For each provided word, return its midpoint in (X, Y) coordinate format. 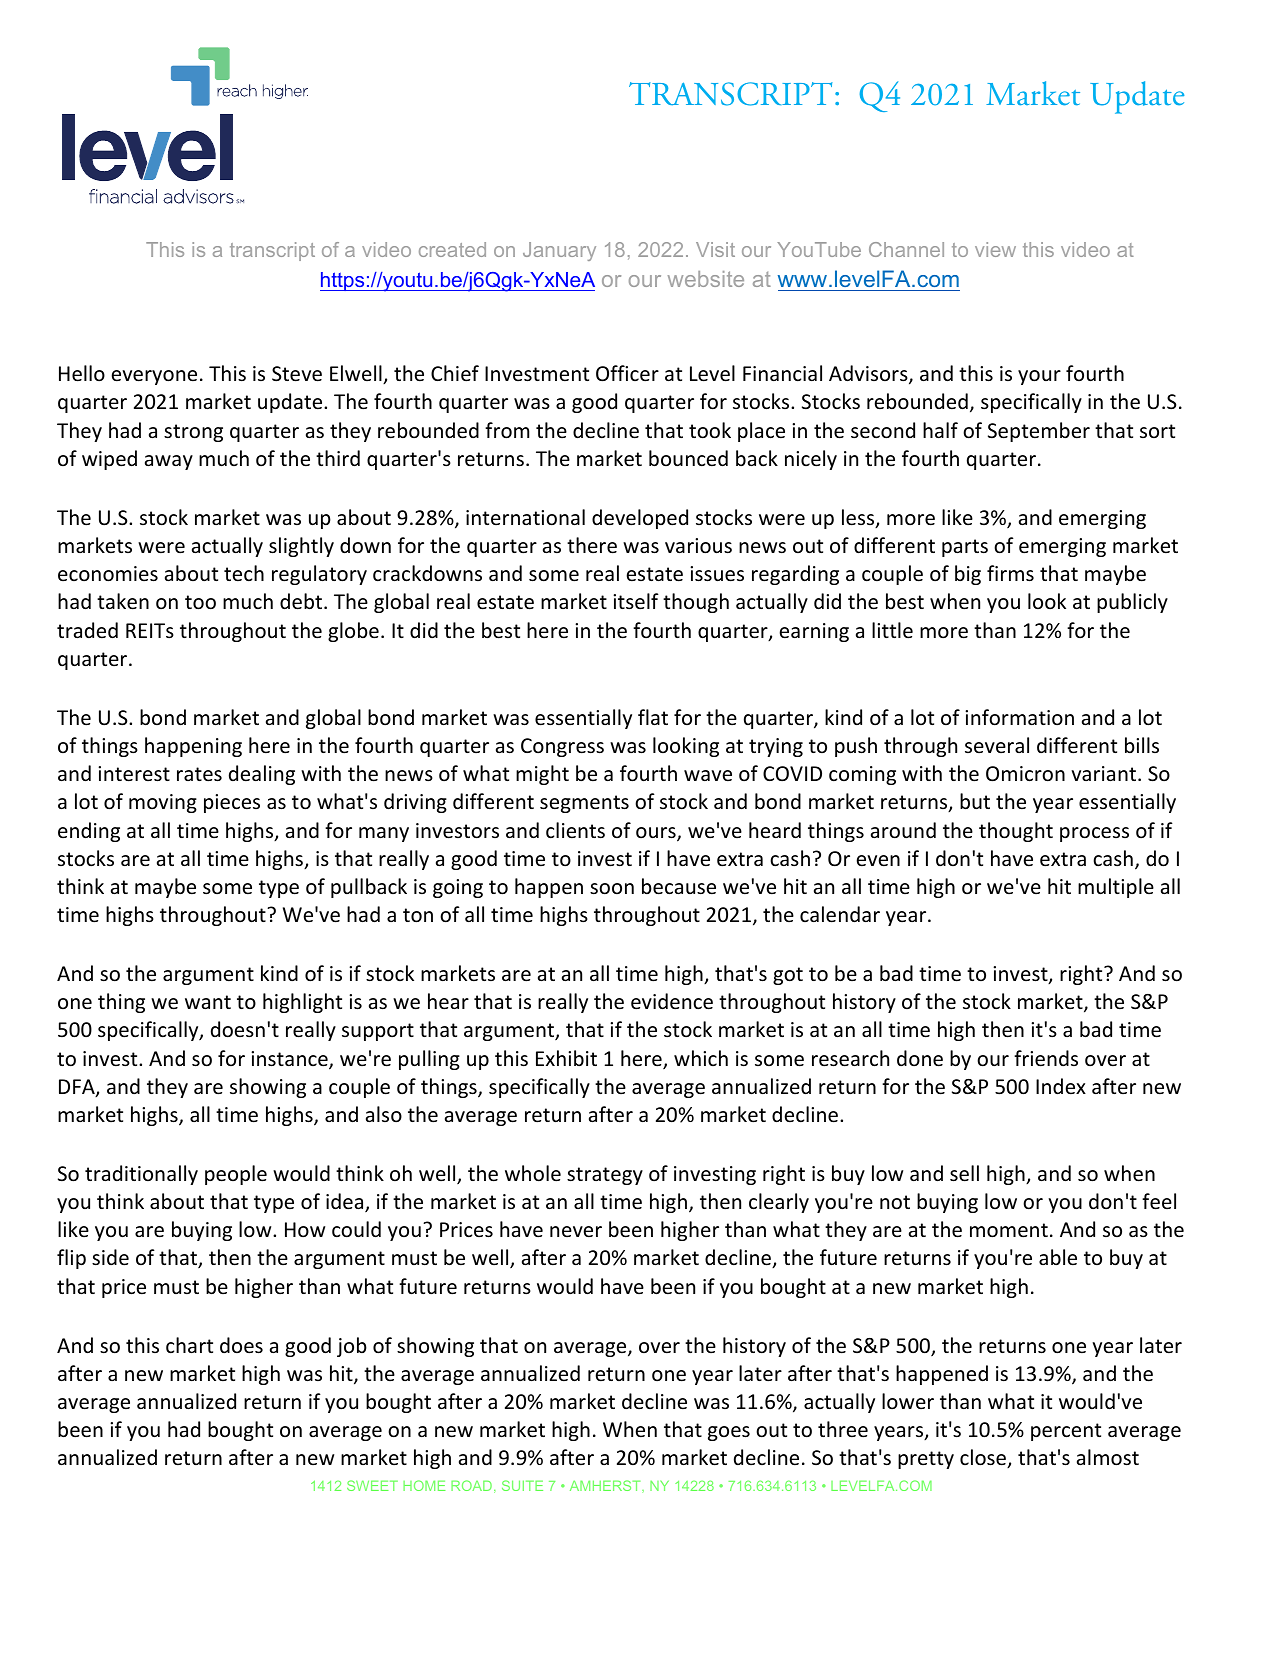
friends (1046, 1058)
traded (87, 630)
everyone (154, 377)
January (559, 251)
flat (653, 717)
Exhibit (566, 1058)
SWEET (372, 1485)
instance (290, 1060)
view (995, 249)
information (1019, 717)
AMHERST (606, 1486)
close (984, 1458)
